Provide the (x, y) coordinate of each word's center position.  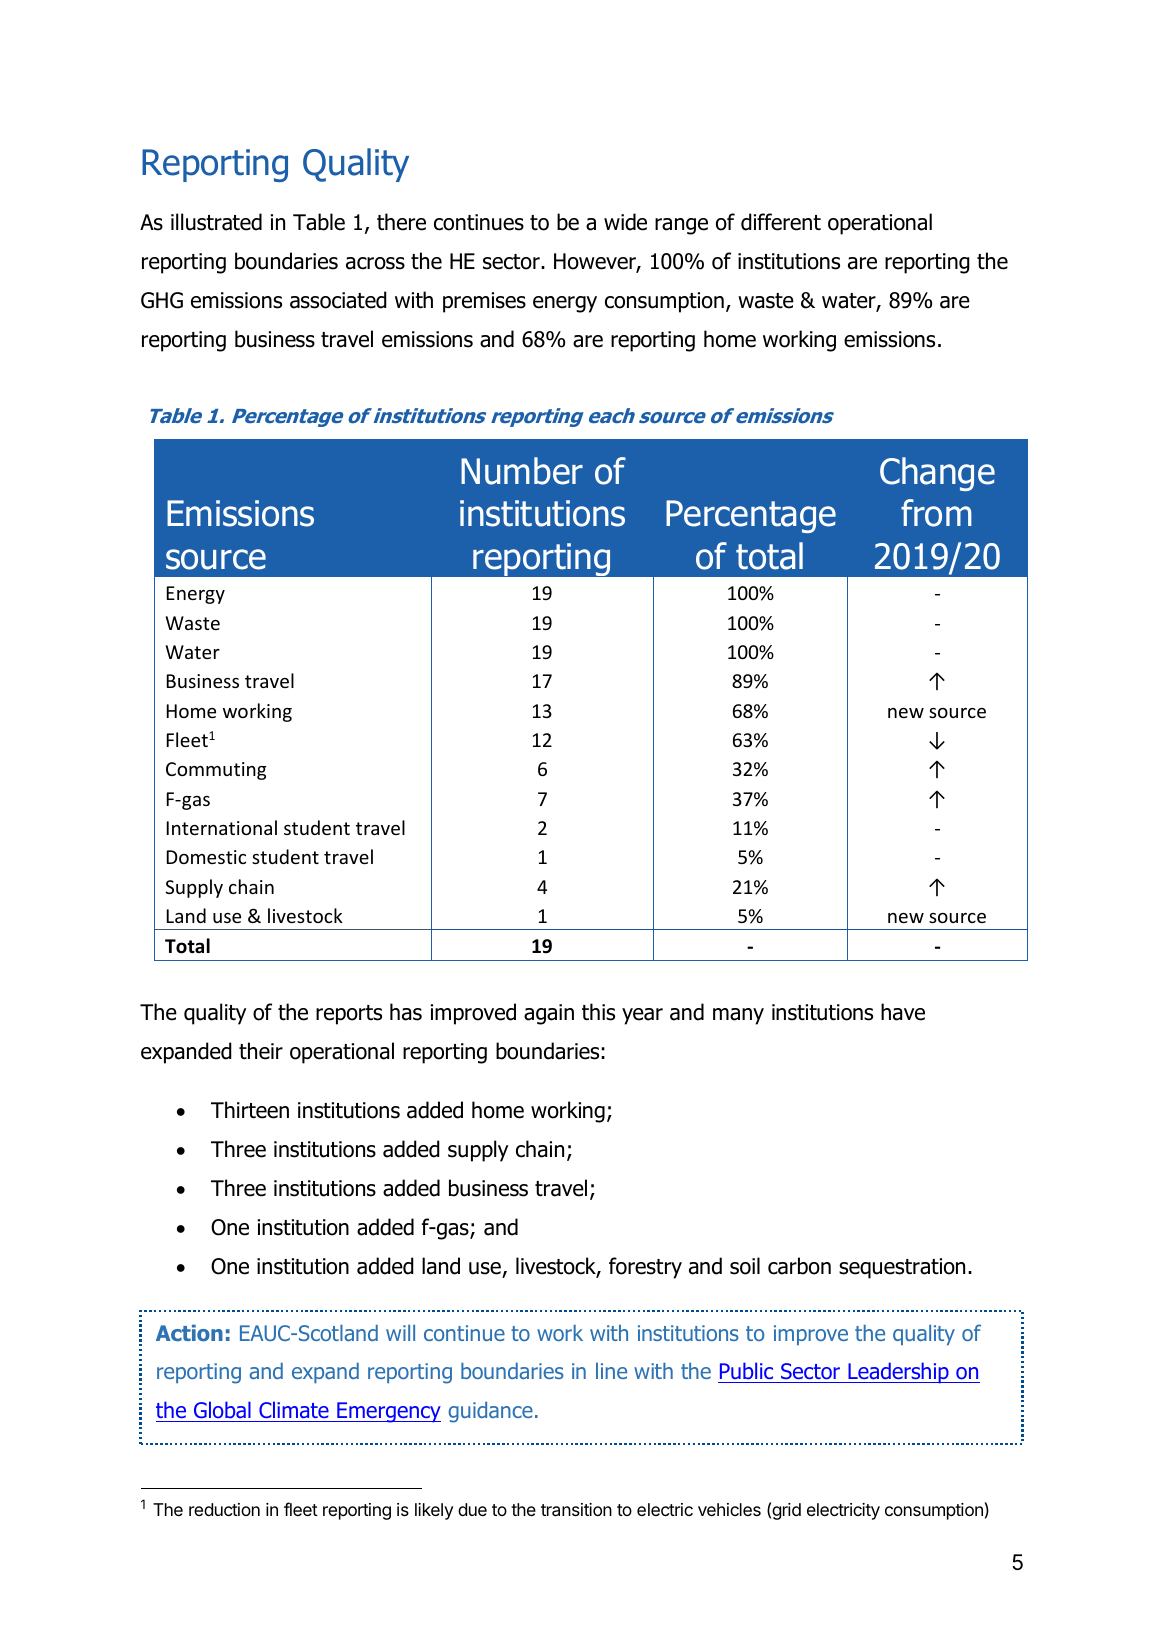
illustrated (216, 222)
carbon (799, 1266)
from (936, 513)
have (903, 1012)
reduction (224, 1509)
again (549, 1014)
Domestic (206, 857)
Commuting (216, 771)
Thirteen (250, 1110)
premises (484, 302)
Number (522, 471)
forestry (645, 1268)
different (781, 222)
